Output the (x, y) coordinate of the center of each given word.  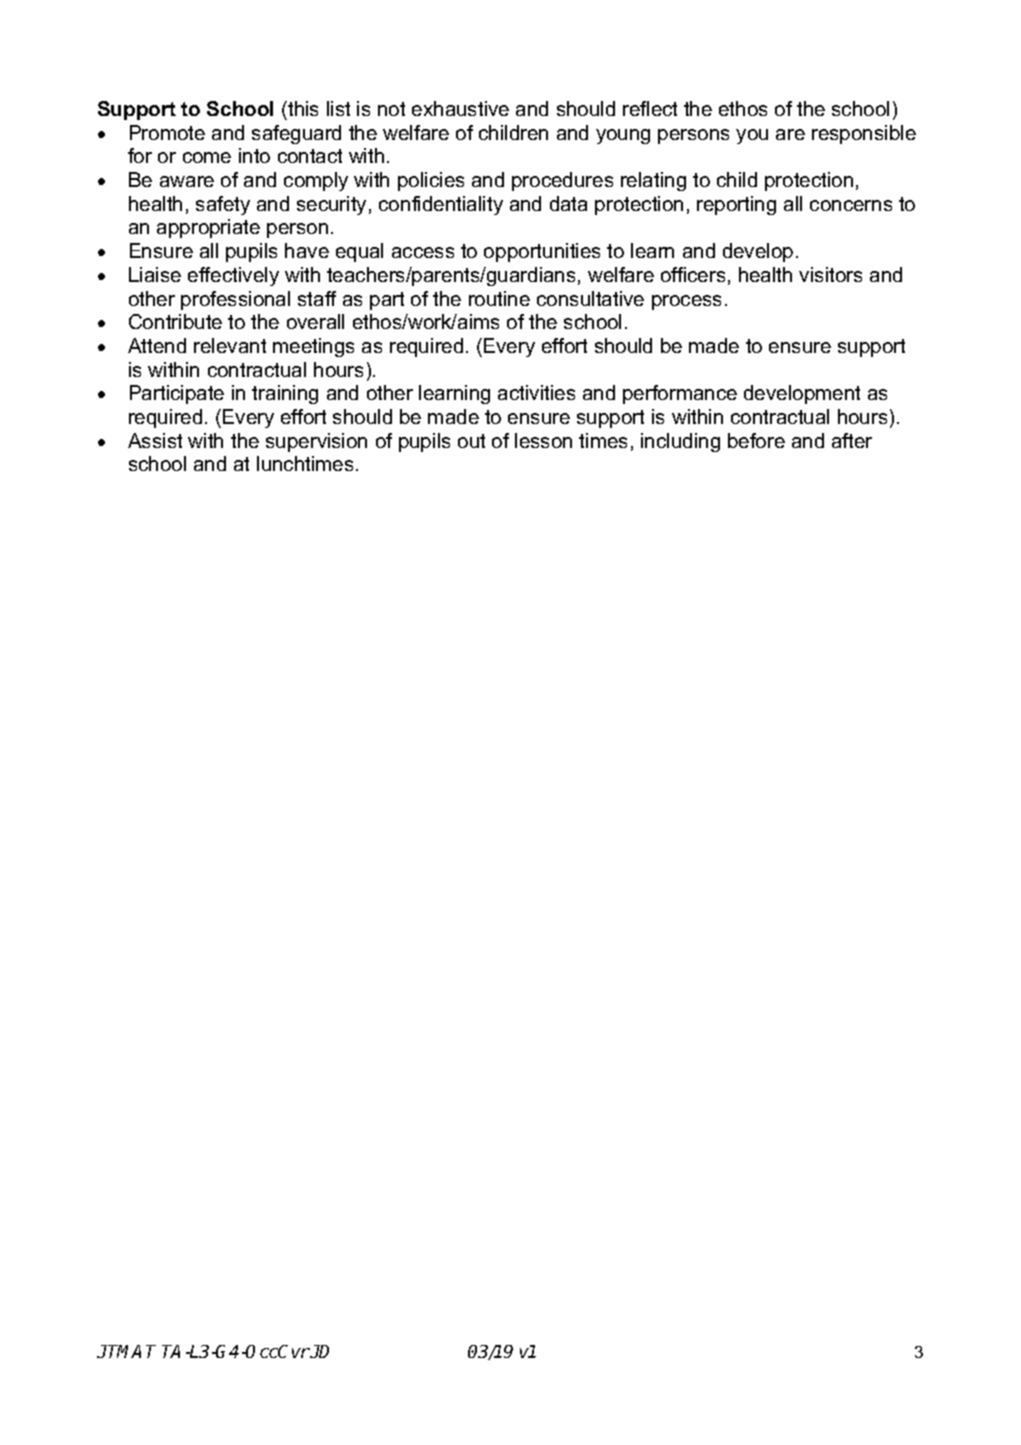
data (568, 203)
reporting (736, 205)
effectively (233, 276)
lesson (543, 440)
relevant (230, 345)
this (302, 108)
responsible (864, 134)
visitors (830, 274)
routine (499, 298)
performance (680, 394)
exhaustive (460, 108)
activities (536, 392)
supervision (316, 442)
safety (223, 205)
